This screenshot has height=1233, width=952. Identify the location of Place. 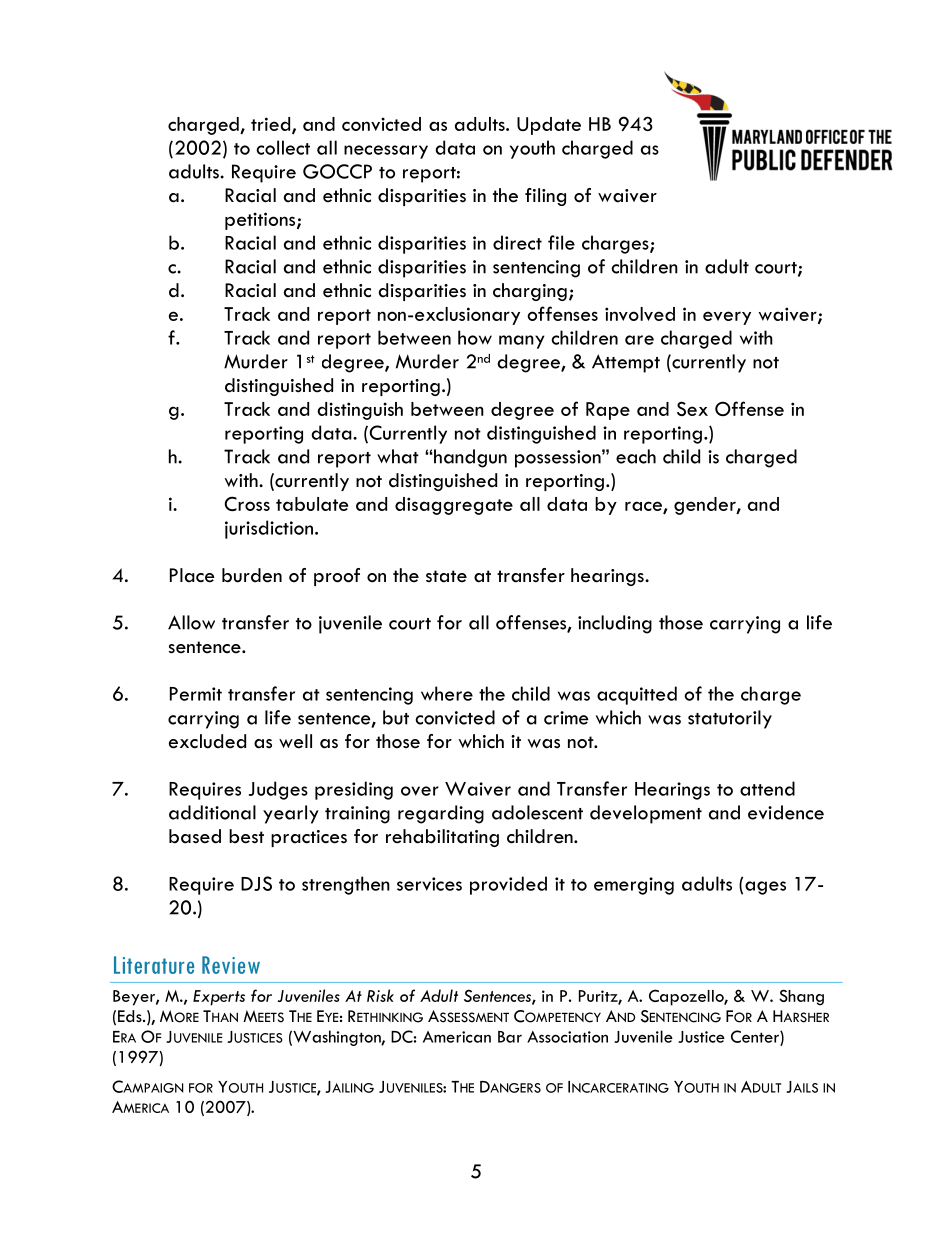
(192, 575).
